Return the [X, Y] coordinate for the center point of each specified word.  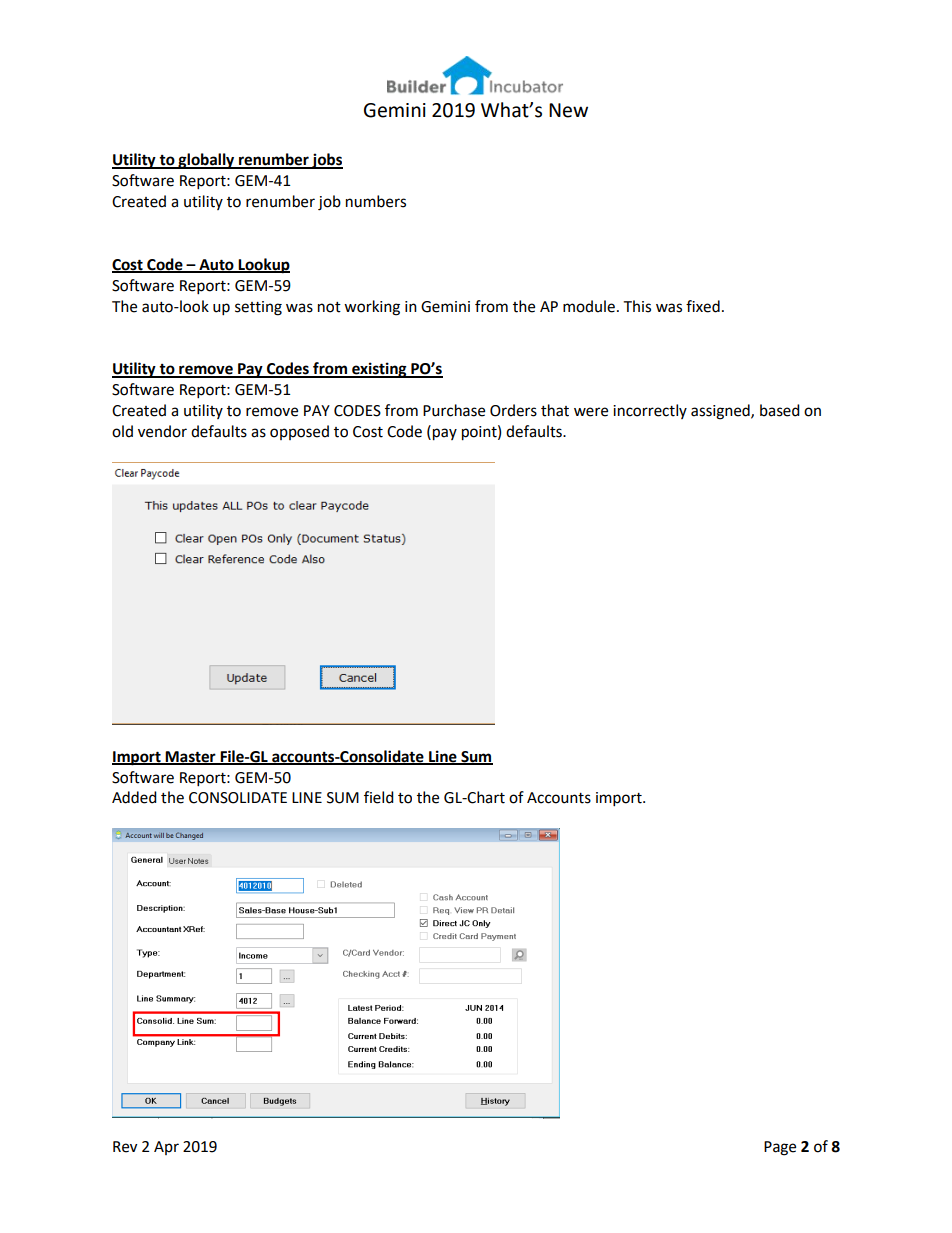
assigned [721, 412]
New [568, 110]
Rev [125, 1147]
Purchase [454, 410]
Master [191, 757]
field [379, 797]
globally [206, 161]
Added [134, 797]
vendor [162, 431]
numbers [376, 201]
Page [780, 1148]
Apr [166, 1148]
